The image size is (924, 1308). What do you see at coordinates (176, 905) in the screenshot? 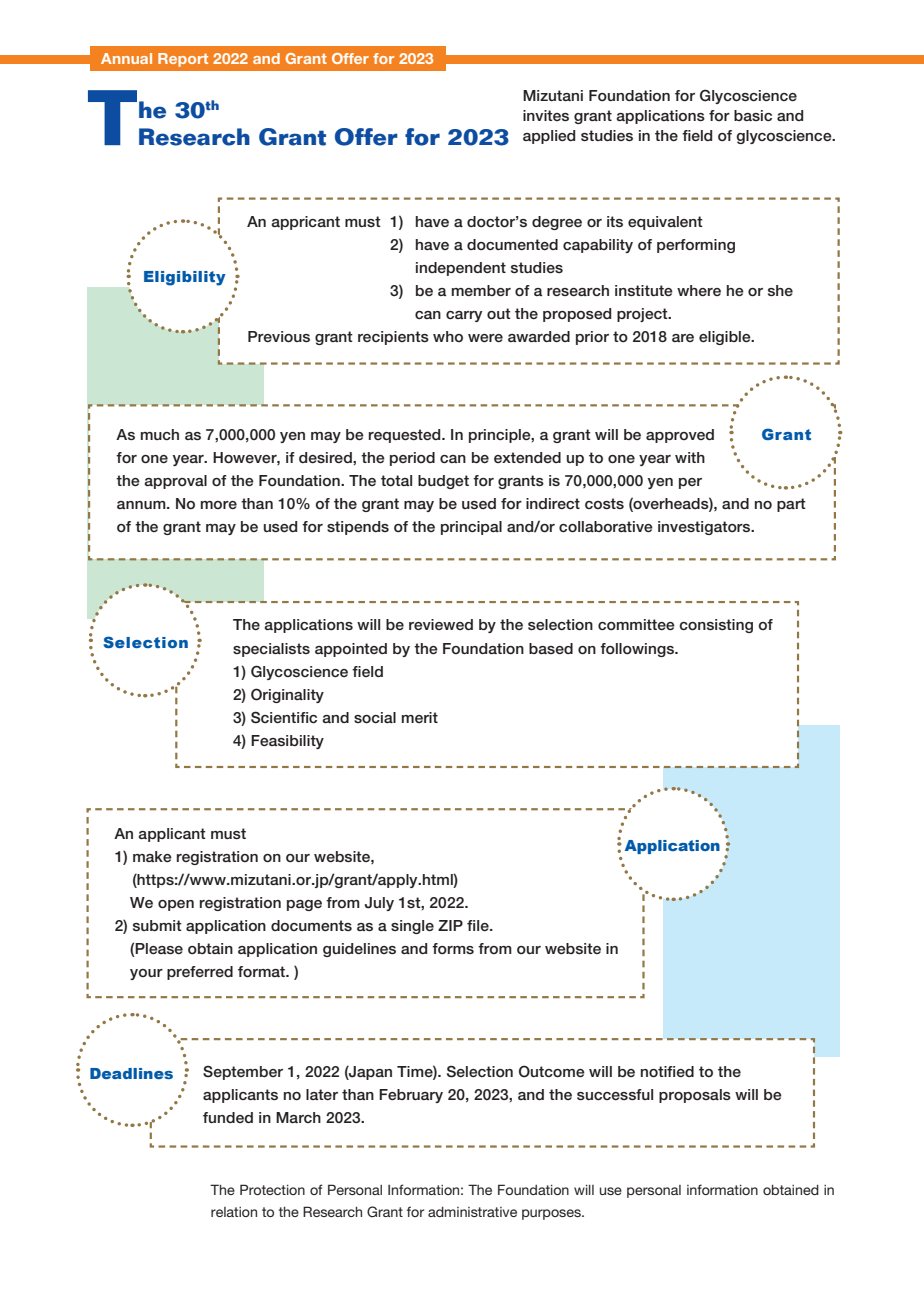
I see `open` at bounding box center [176, 905].
